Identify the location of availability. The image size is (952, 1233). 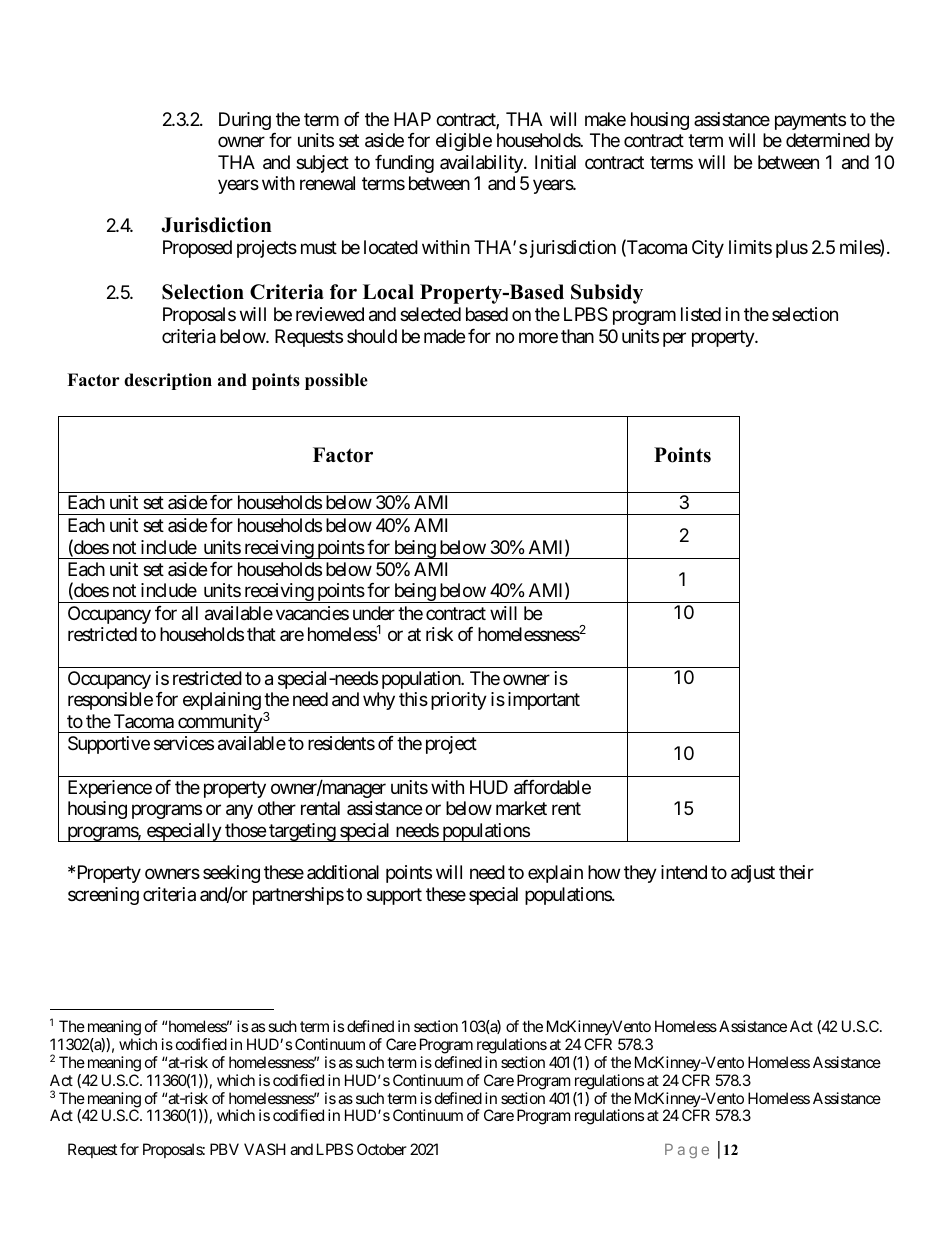
(482, 164).
